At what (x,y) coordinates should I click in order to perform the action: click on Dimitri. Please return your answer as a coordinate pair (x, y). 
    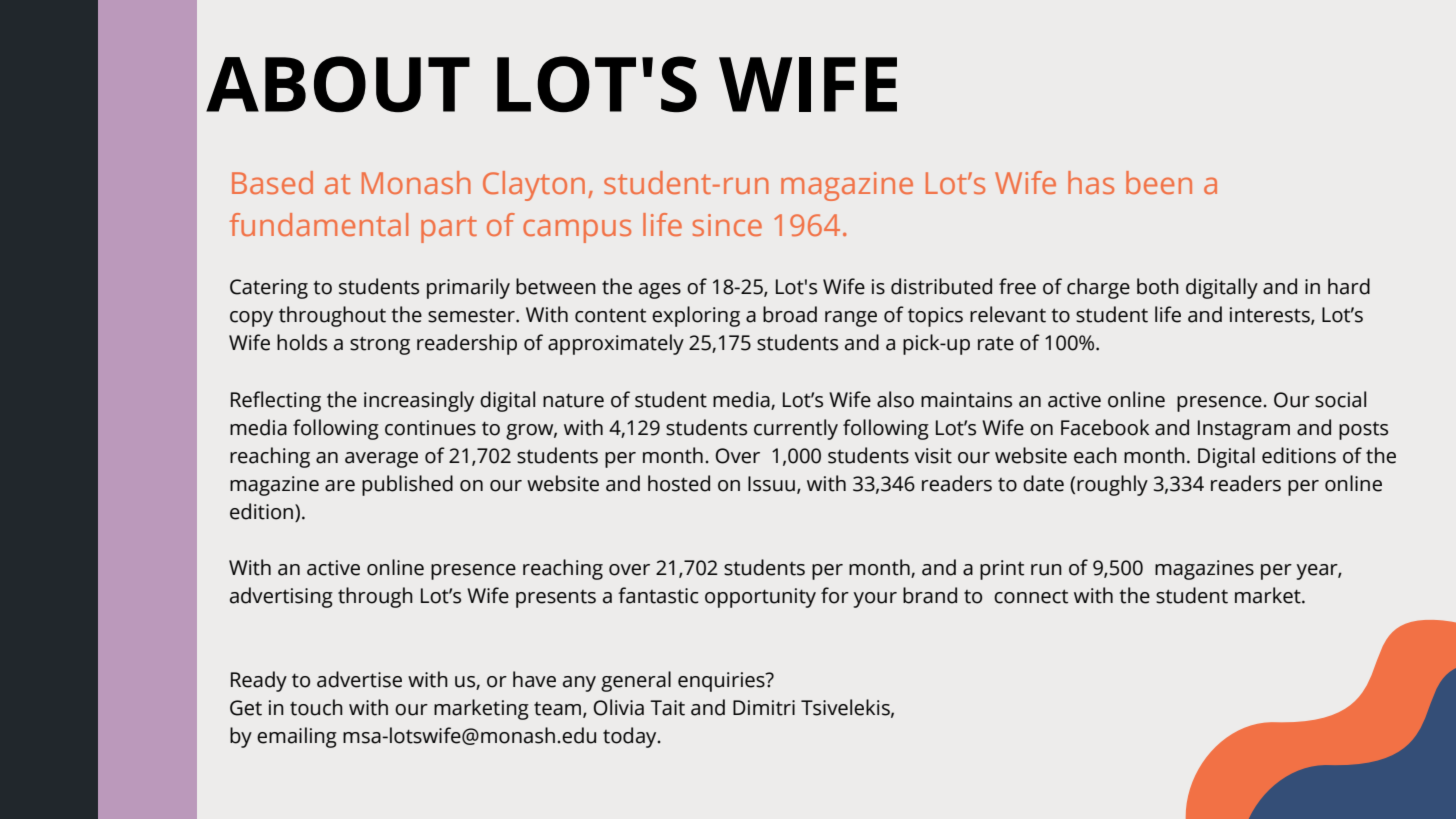
    Looking at the image, I should click on (764, 708).
